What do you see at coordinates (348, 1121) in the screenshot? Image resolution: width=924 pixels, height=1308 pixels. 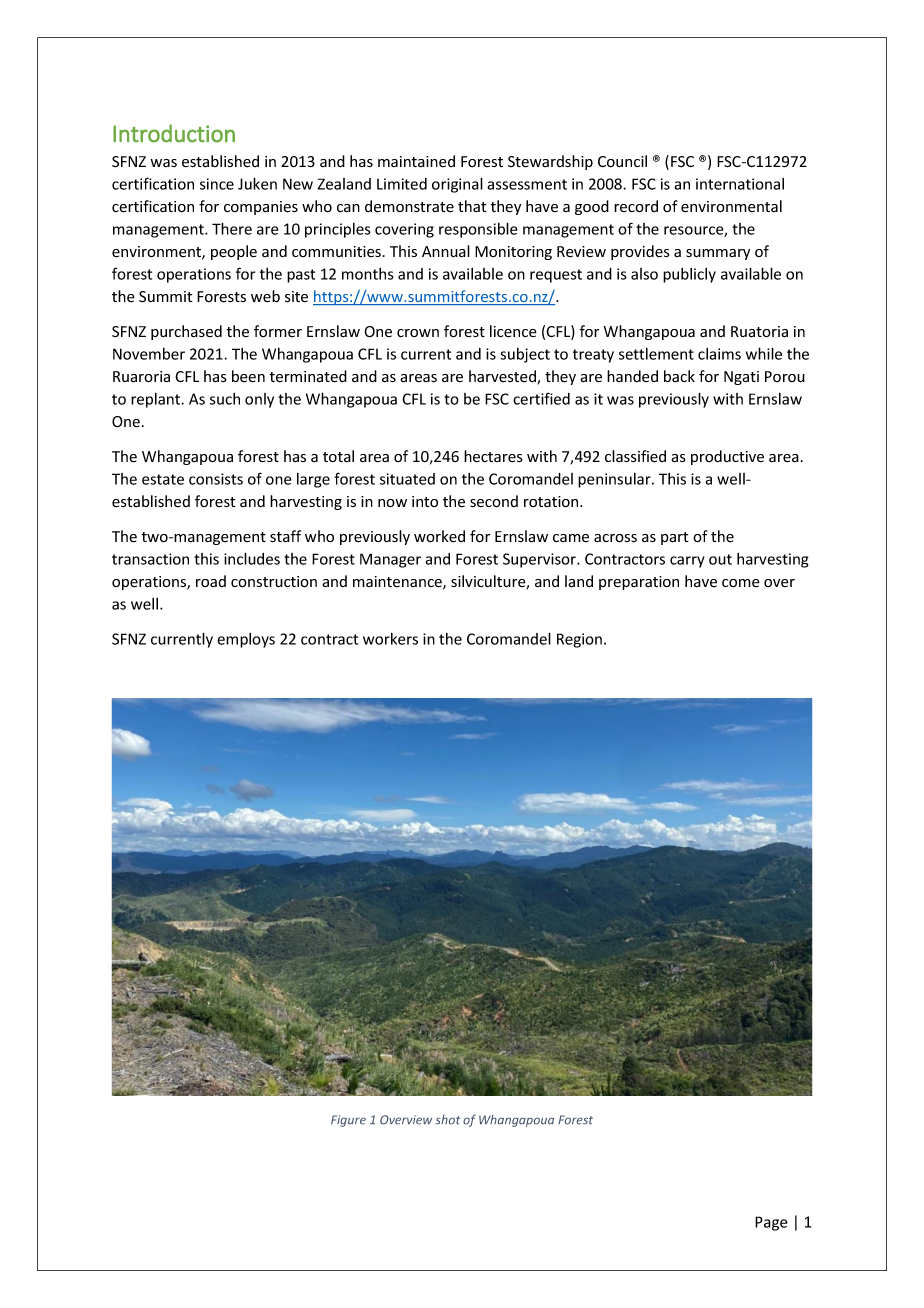 I see `Figure` at bounding box center [348, 1121].
